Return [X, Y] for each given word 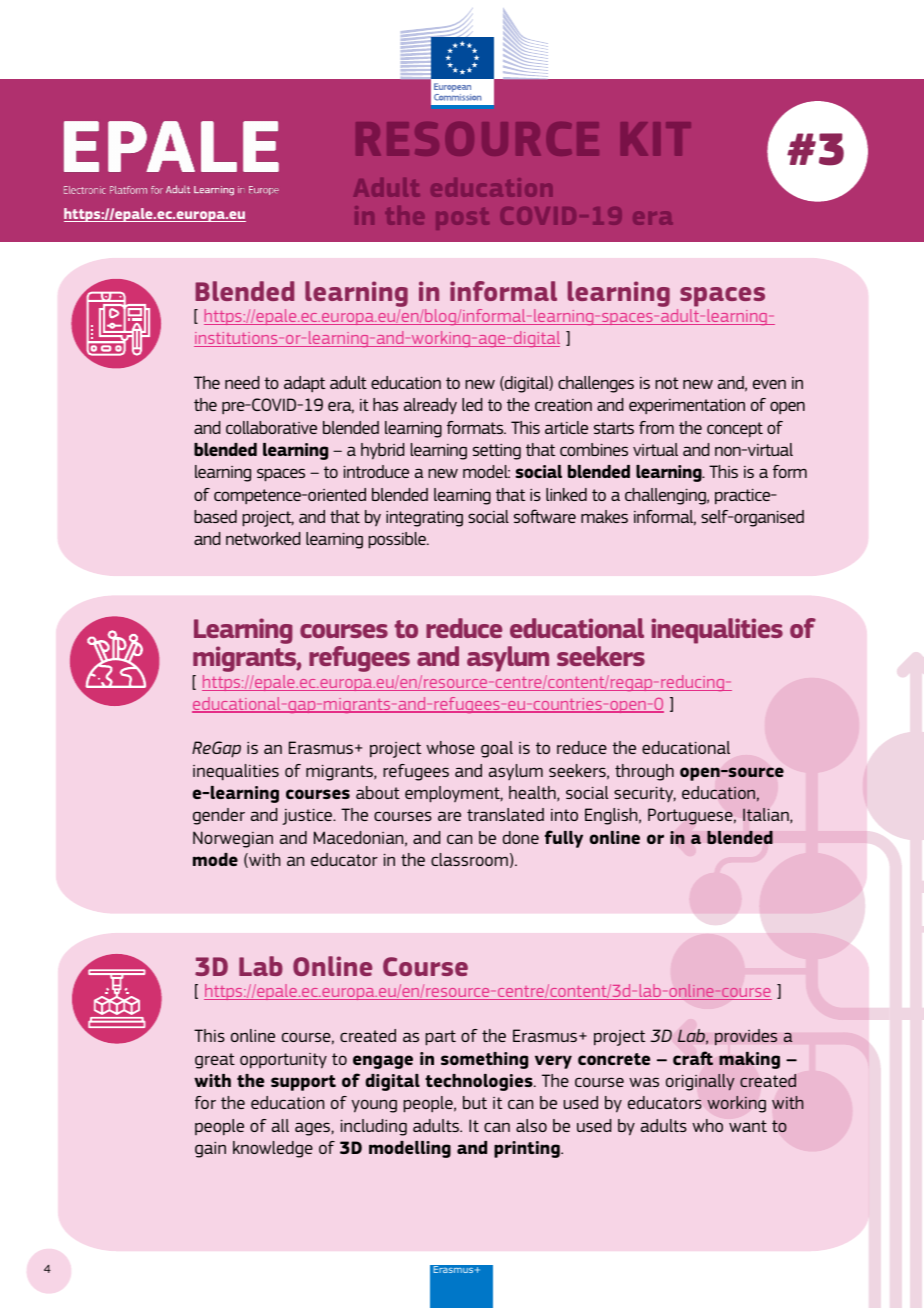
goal [497, 749]
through [644, 772]
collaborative [271, 427]
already [430, 406]
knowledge [273, 1149]
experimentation [687, 406]
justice [308, 816]
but [475, 1102]
